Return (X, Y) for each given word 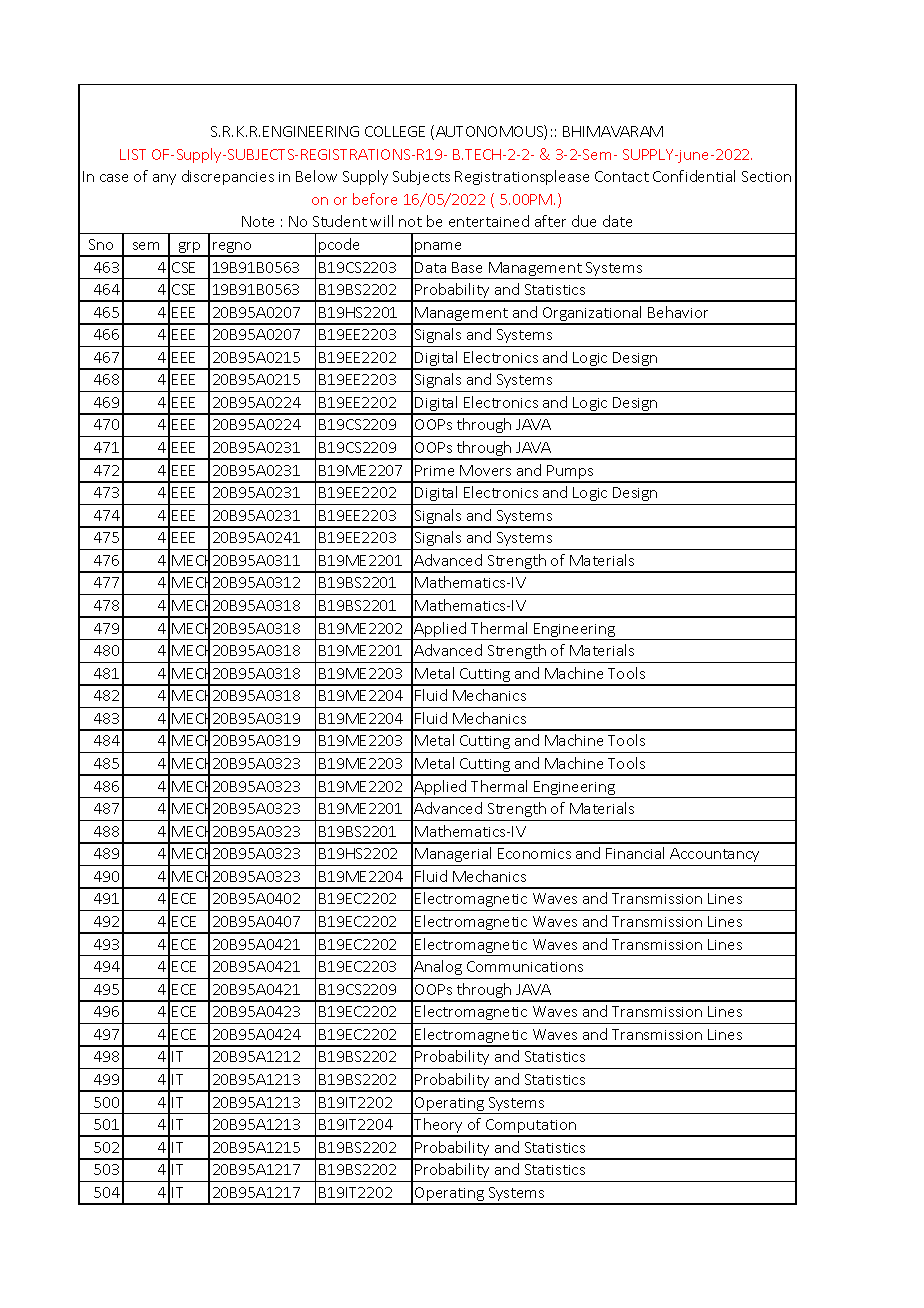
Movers (485, 470)
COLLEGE (395, 131)
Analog (438, 967)
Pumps (570, 473)
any (164, 179)
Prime (434, 470)
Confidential (694, 176)
